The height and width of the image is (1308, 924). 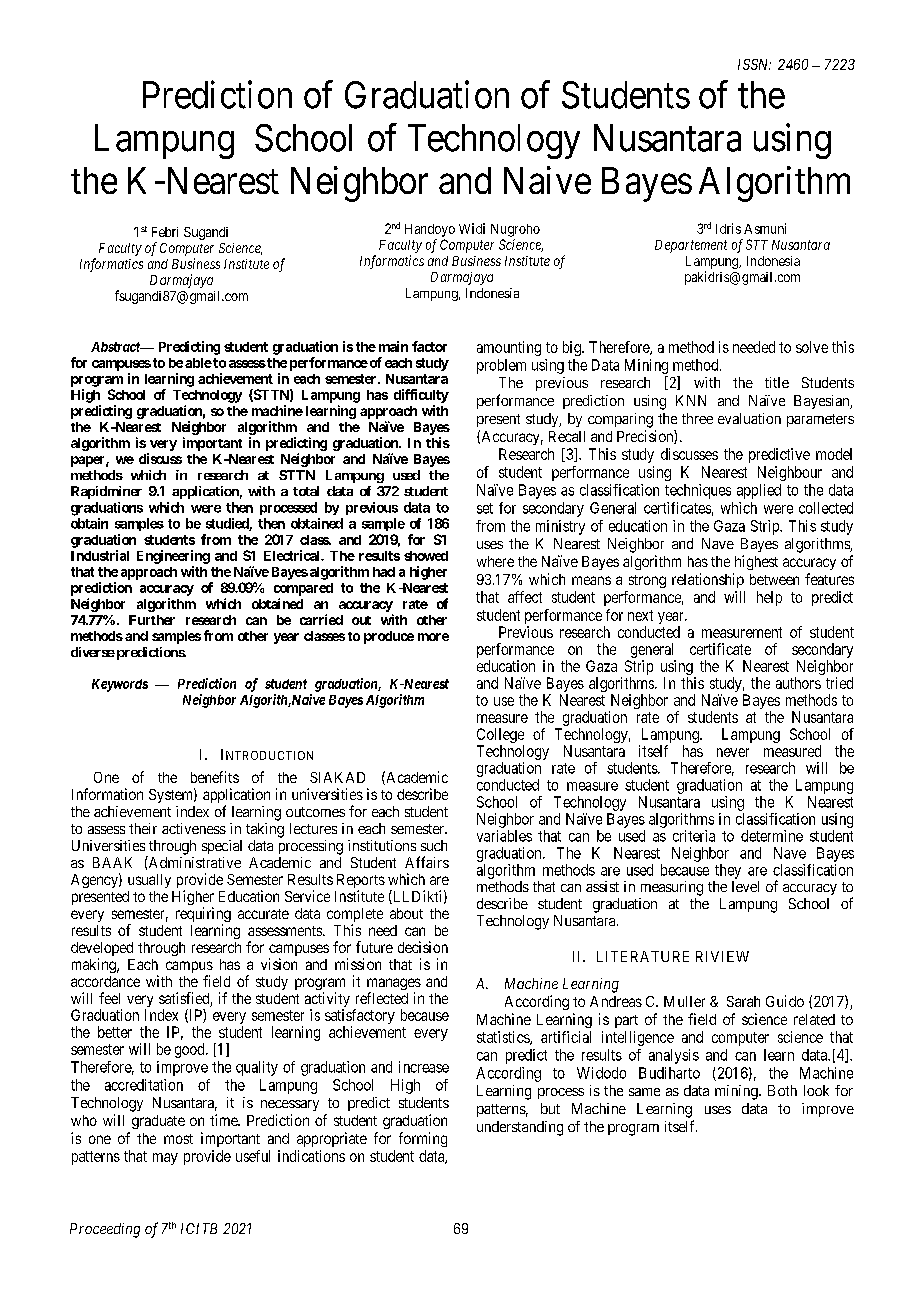 What do you see at coordinates (116, 347) in the image?
I see `Abstract` at bounding box center [116, 347].
